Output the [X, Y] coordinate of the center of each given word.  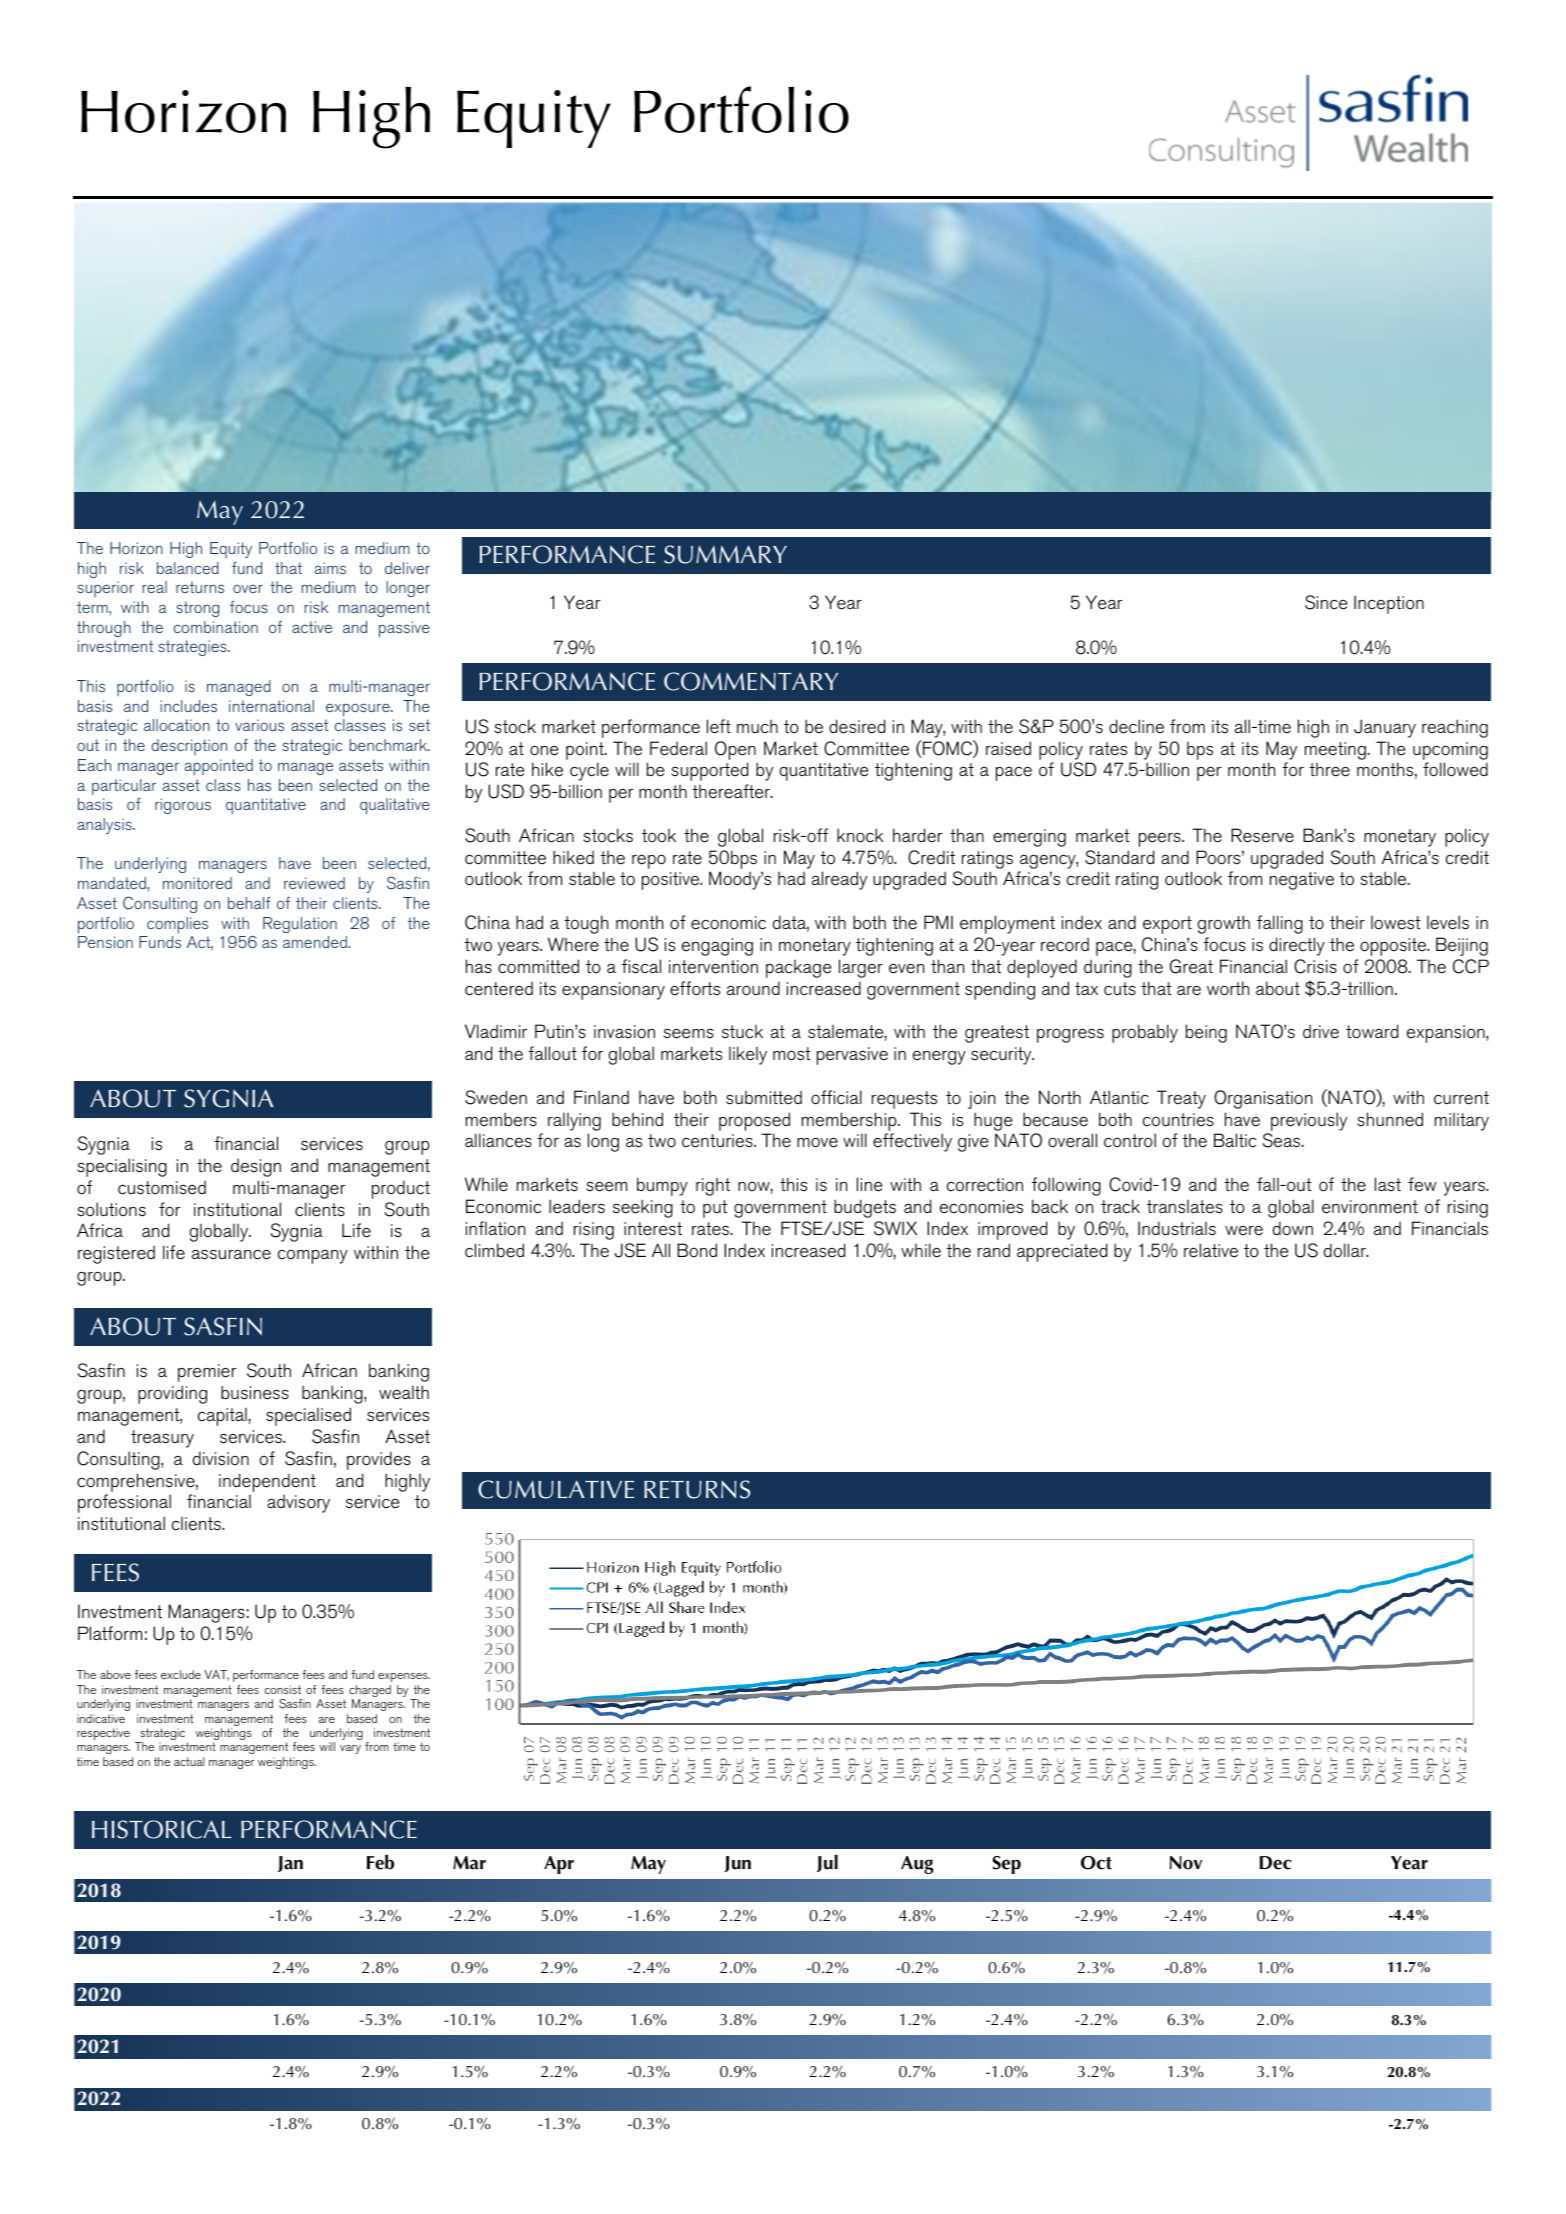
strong [197, 609]
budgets [865, 1208]
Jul [827, 1863]
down [1293, 1228]
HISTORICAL [161, 1829]
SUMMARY [725, 554]
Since [1326, 602]
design [256, 1168]
